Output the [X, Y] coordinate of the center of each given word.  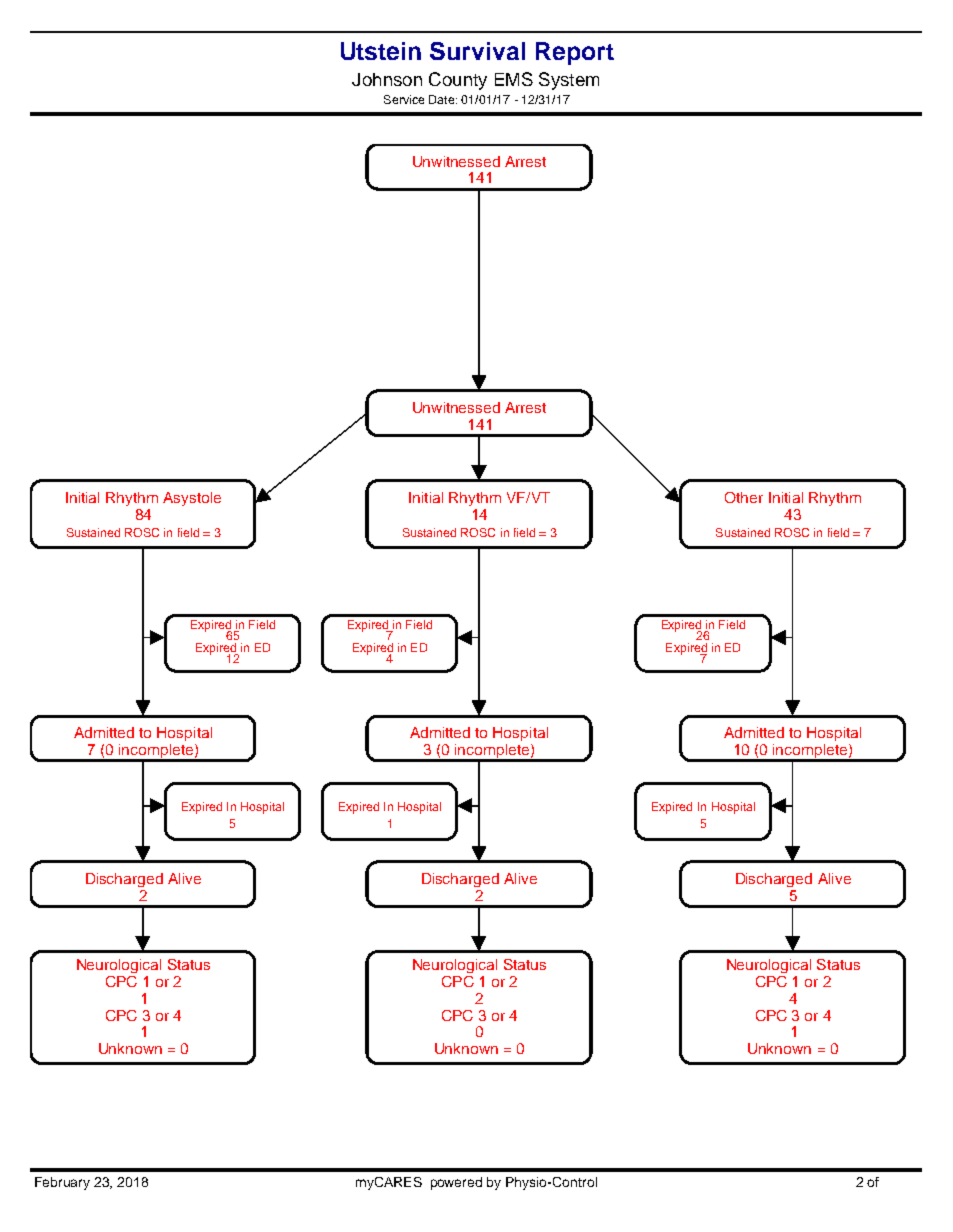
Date [443, 99]
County [458, 81]
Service [404, 99]
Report [575, 53]
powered [456, 1183]
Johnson [387, 79]
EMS [514, 79]
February [62, 1183]
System [569, 81]
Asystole [192, 499]
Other [744, 497]
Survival [477, 51]
